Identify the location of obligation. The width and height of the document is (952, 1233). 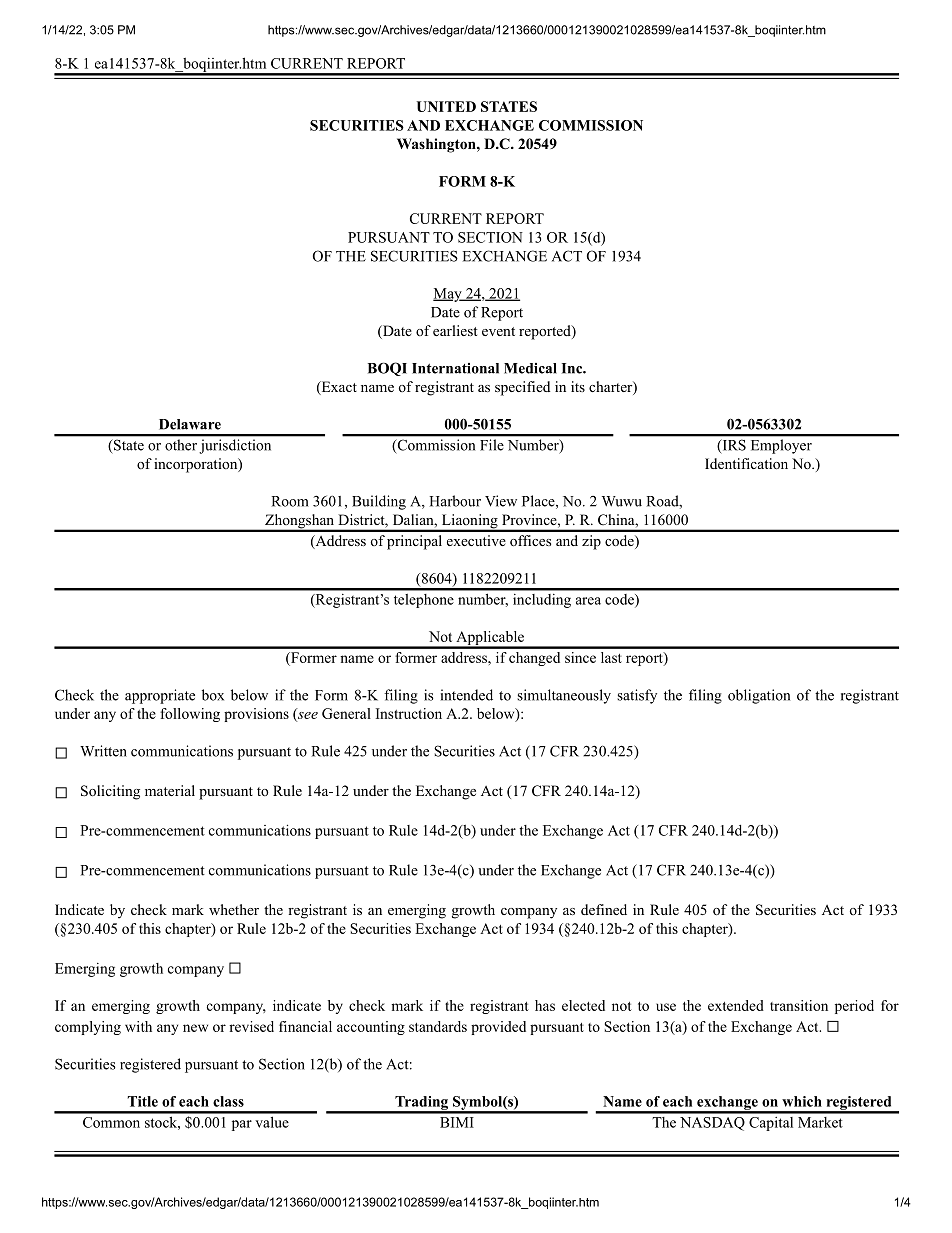
(759, 696).
